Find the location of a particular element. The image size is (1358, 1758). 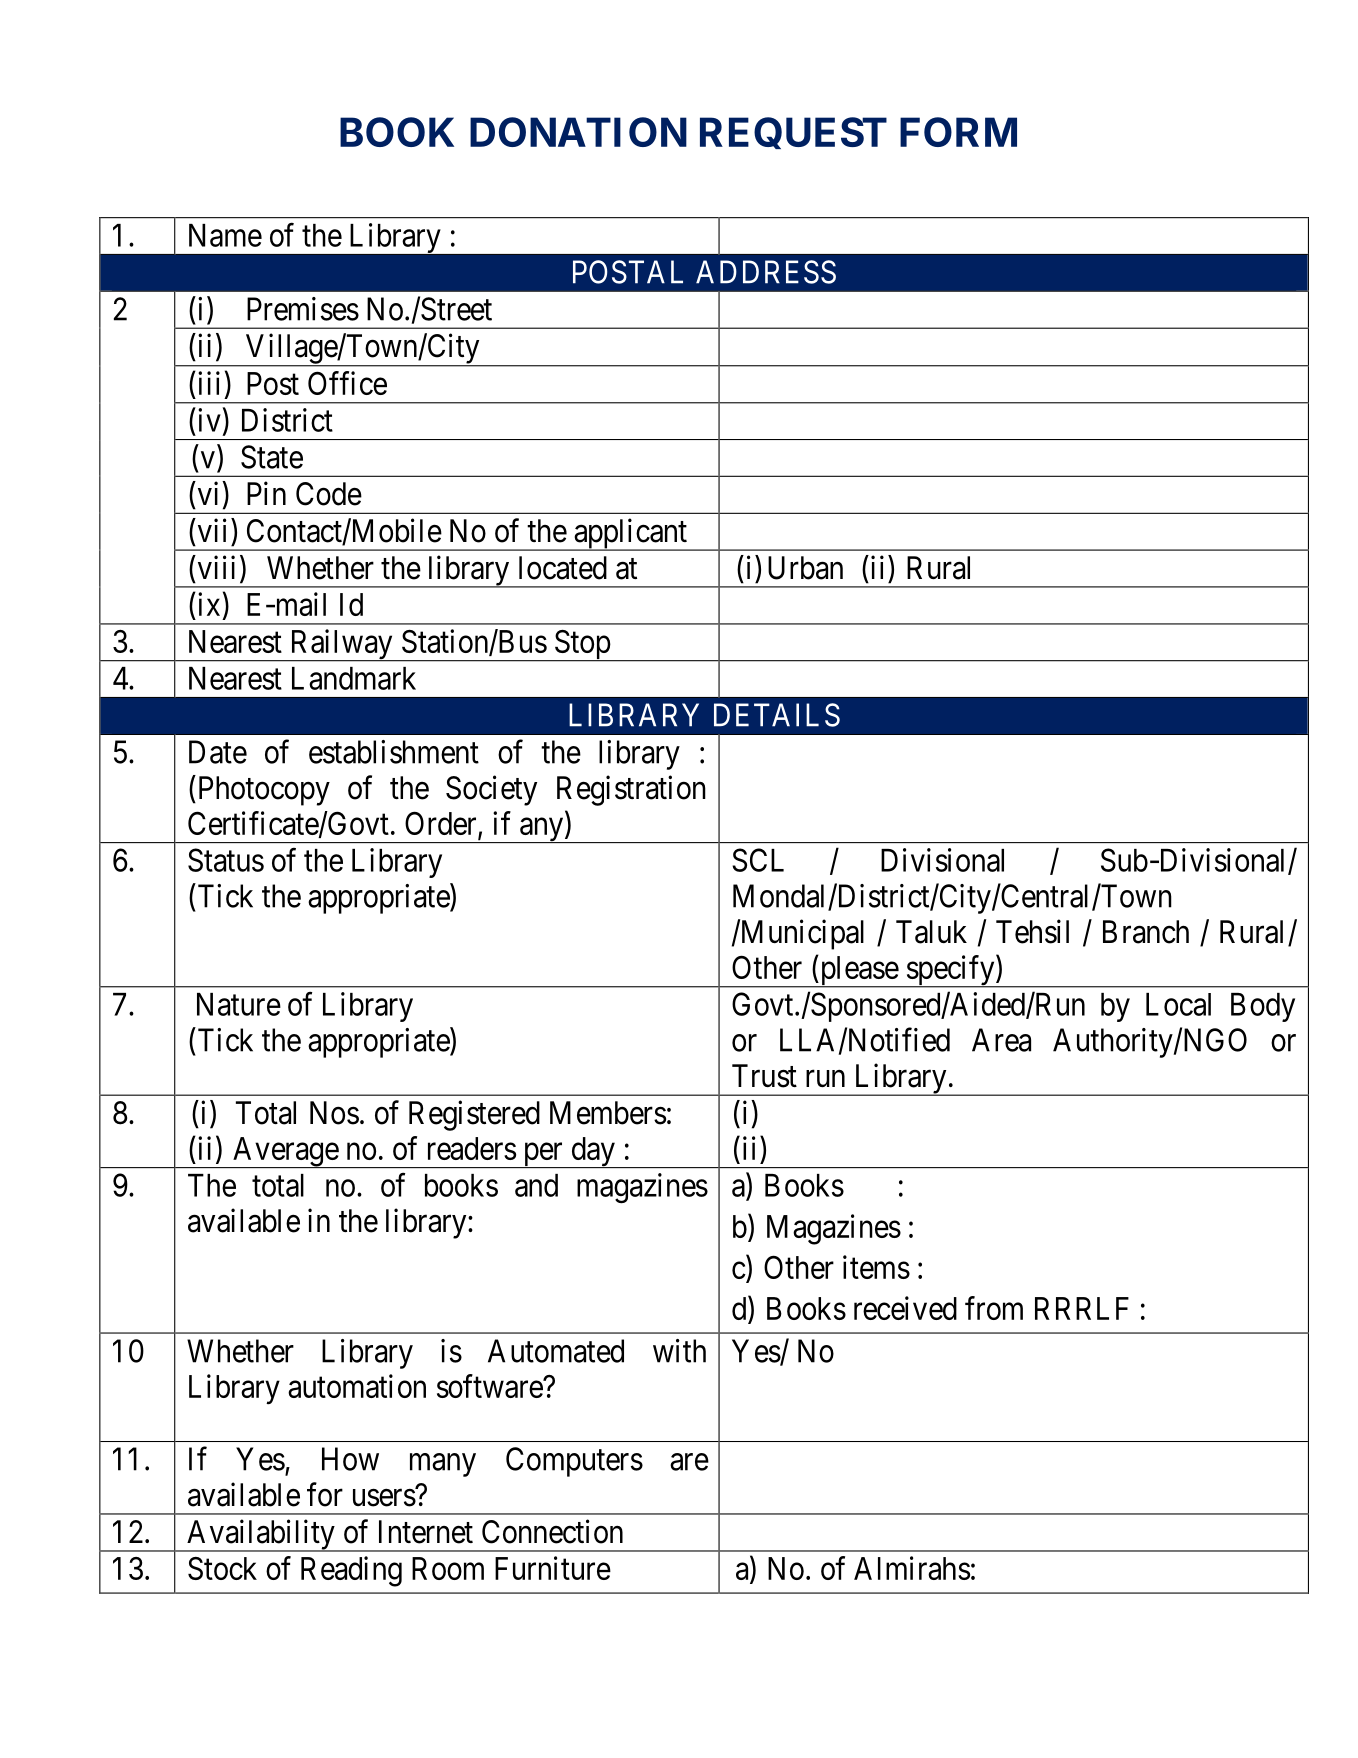

REQUEST is located at coordinates (793, 133).
